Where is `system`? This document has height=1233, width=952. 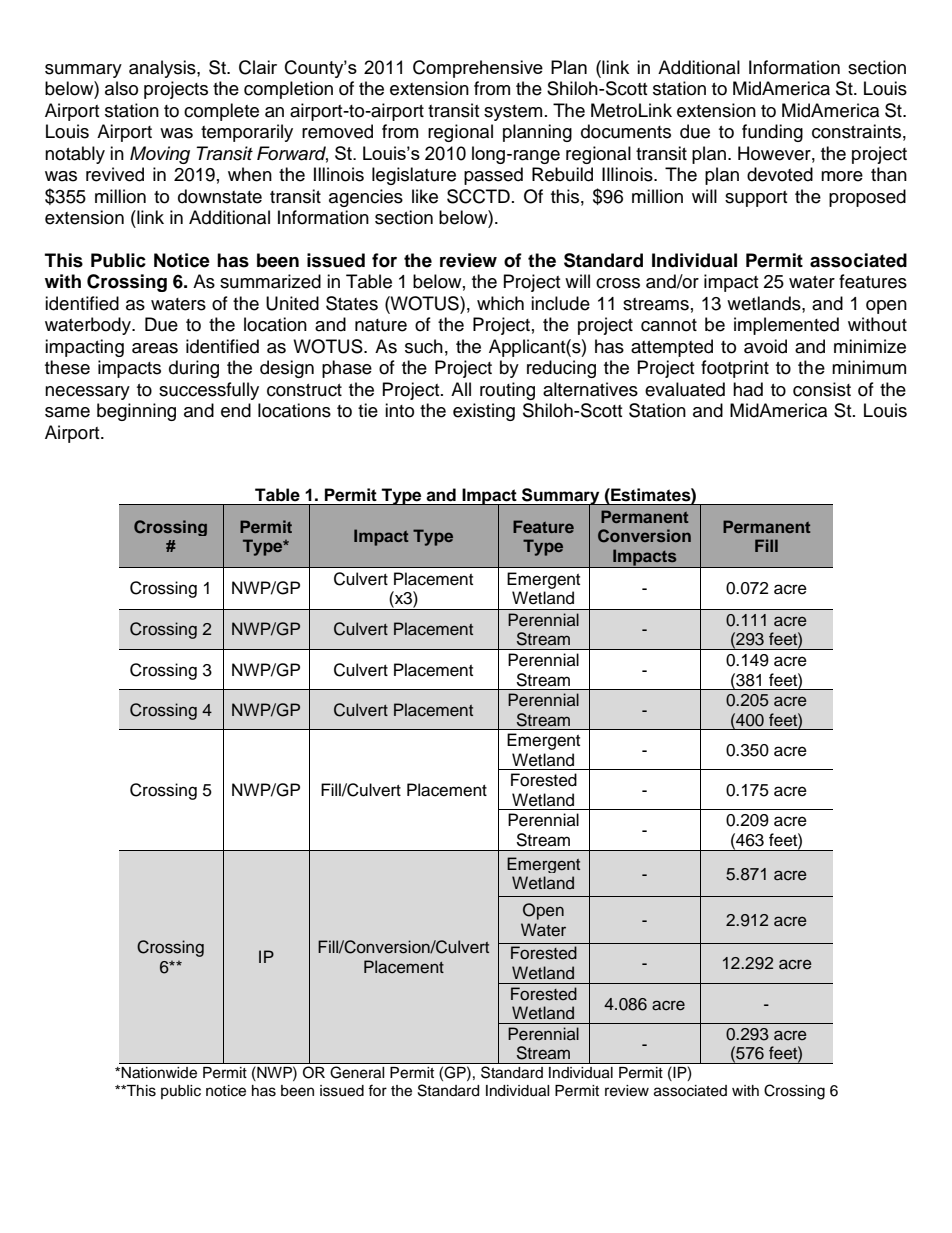
system is located at coordinates (513, 113).
